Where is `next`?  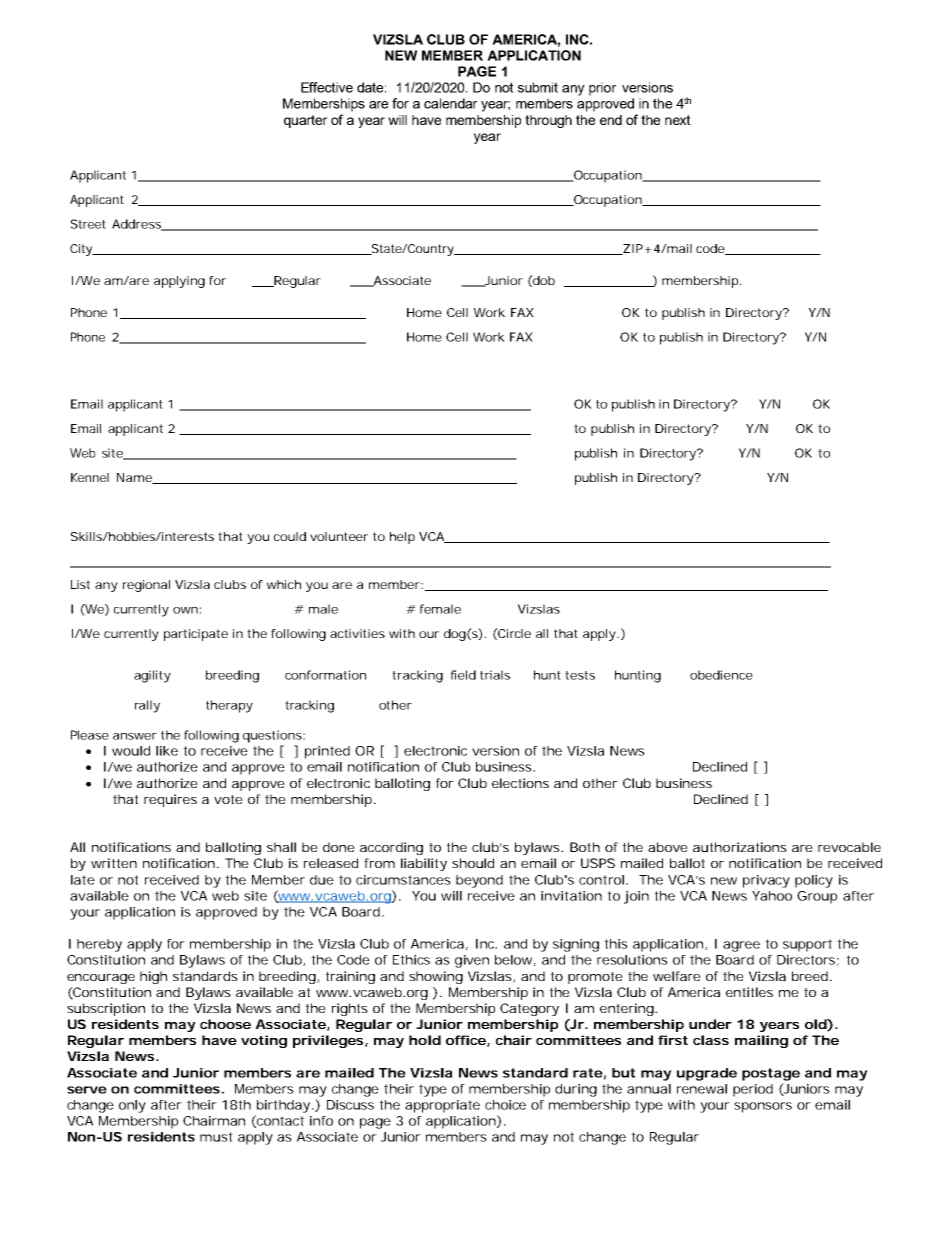 next is located at coordinates (678, 120).
